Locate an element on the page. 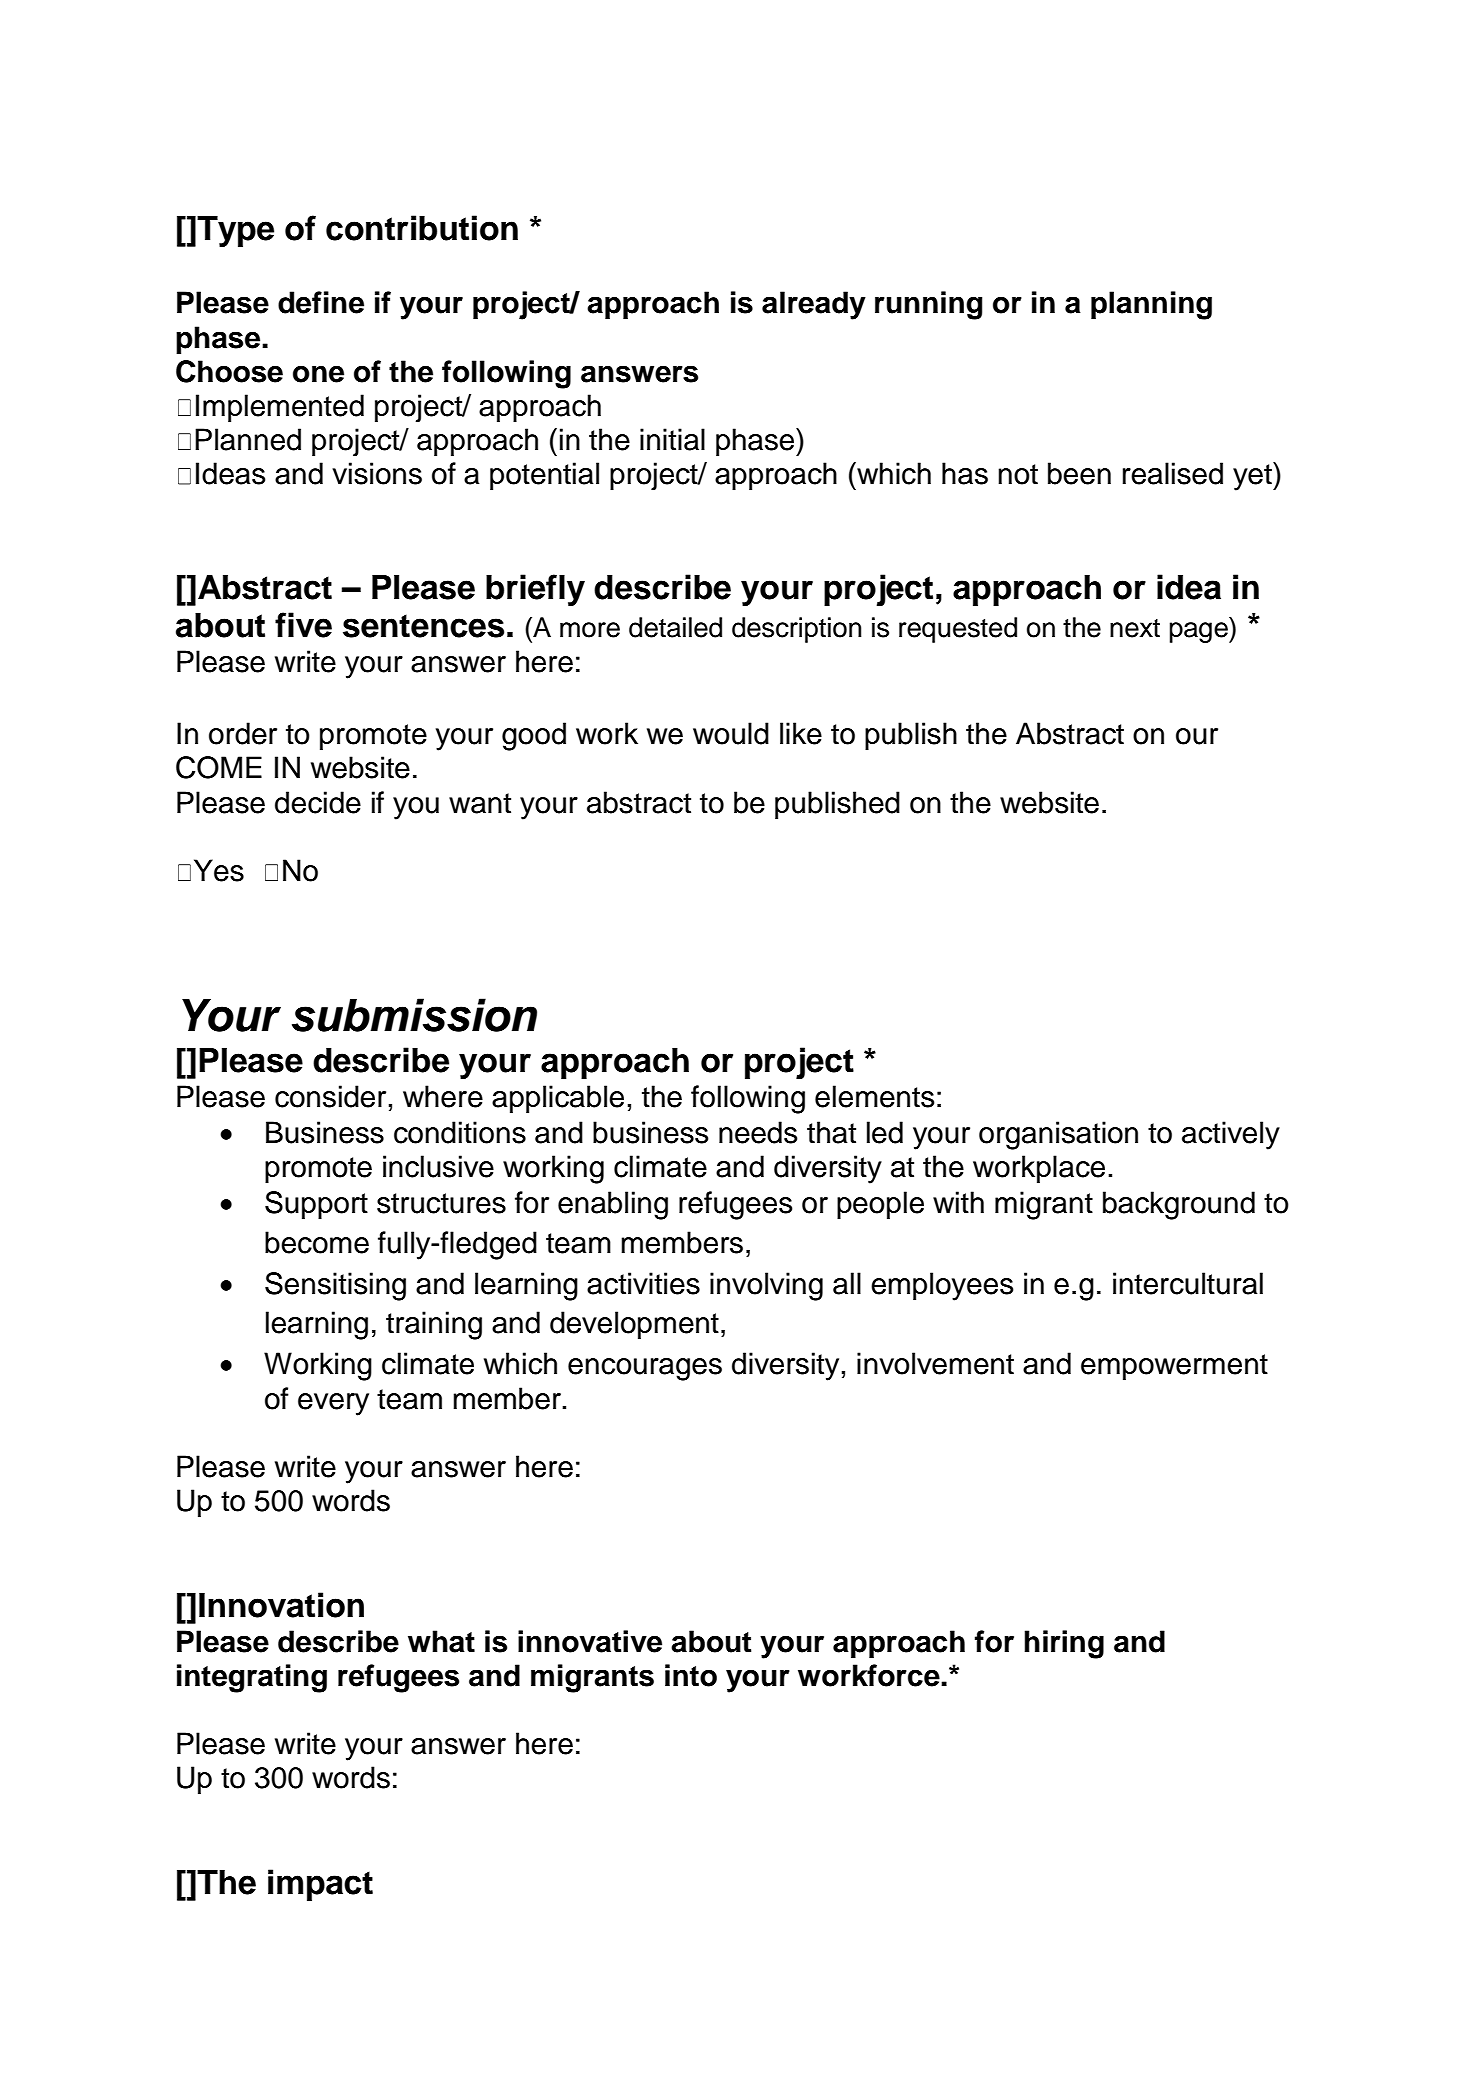 The height and width of the document is (2082, 1472). empowerment is located at coordinates (1174, 1367).
